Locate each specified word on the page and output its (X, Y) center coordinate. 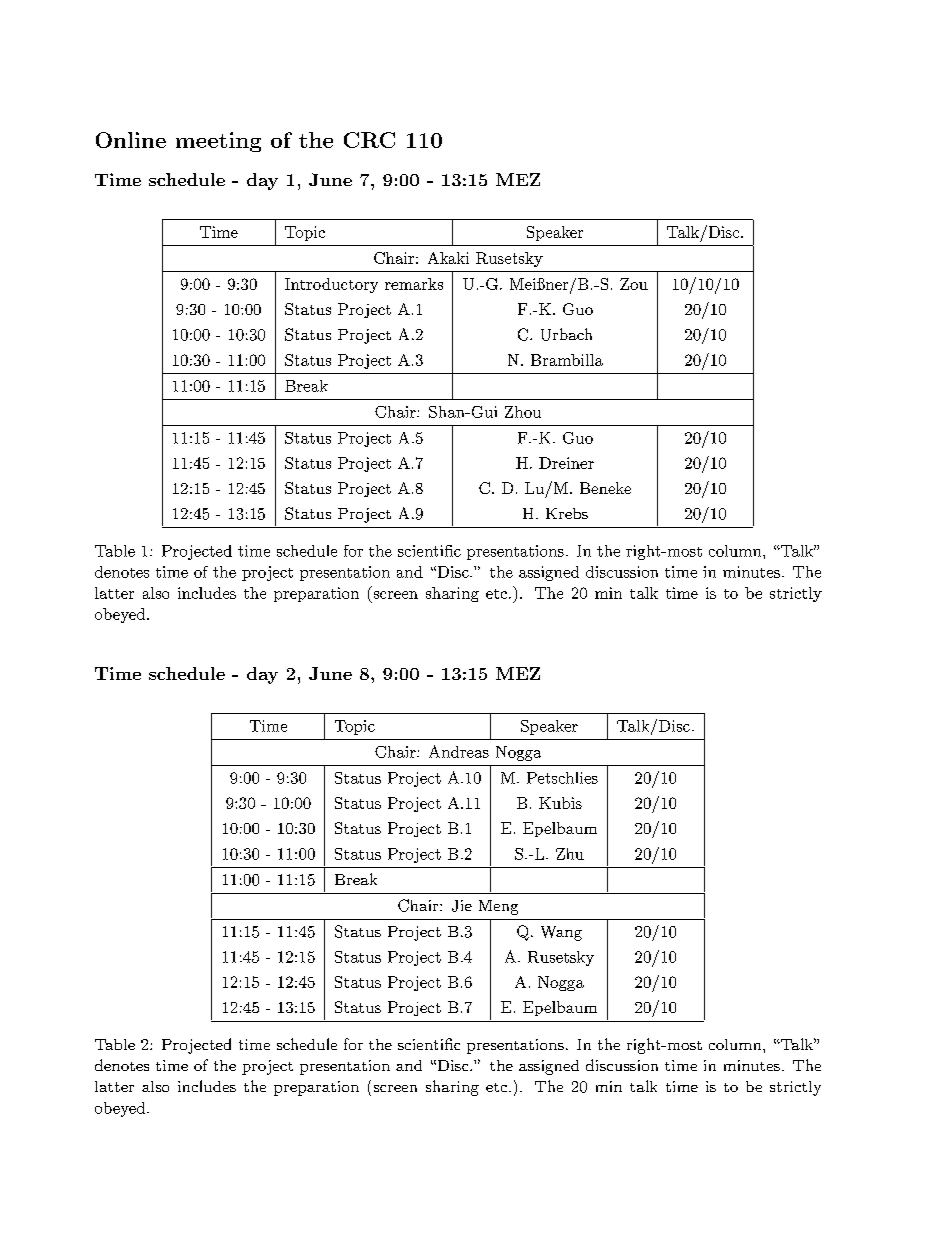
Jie (462, 906)
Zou (634, 284)
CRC (369, 140)
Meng (498, 907)
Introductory (331, 285)
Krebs (567, 513)
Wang (561, 933)
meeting (218, 142)
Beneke (605, 488)
